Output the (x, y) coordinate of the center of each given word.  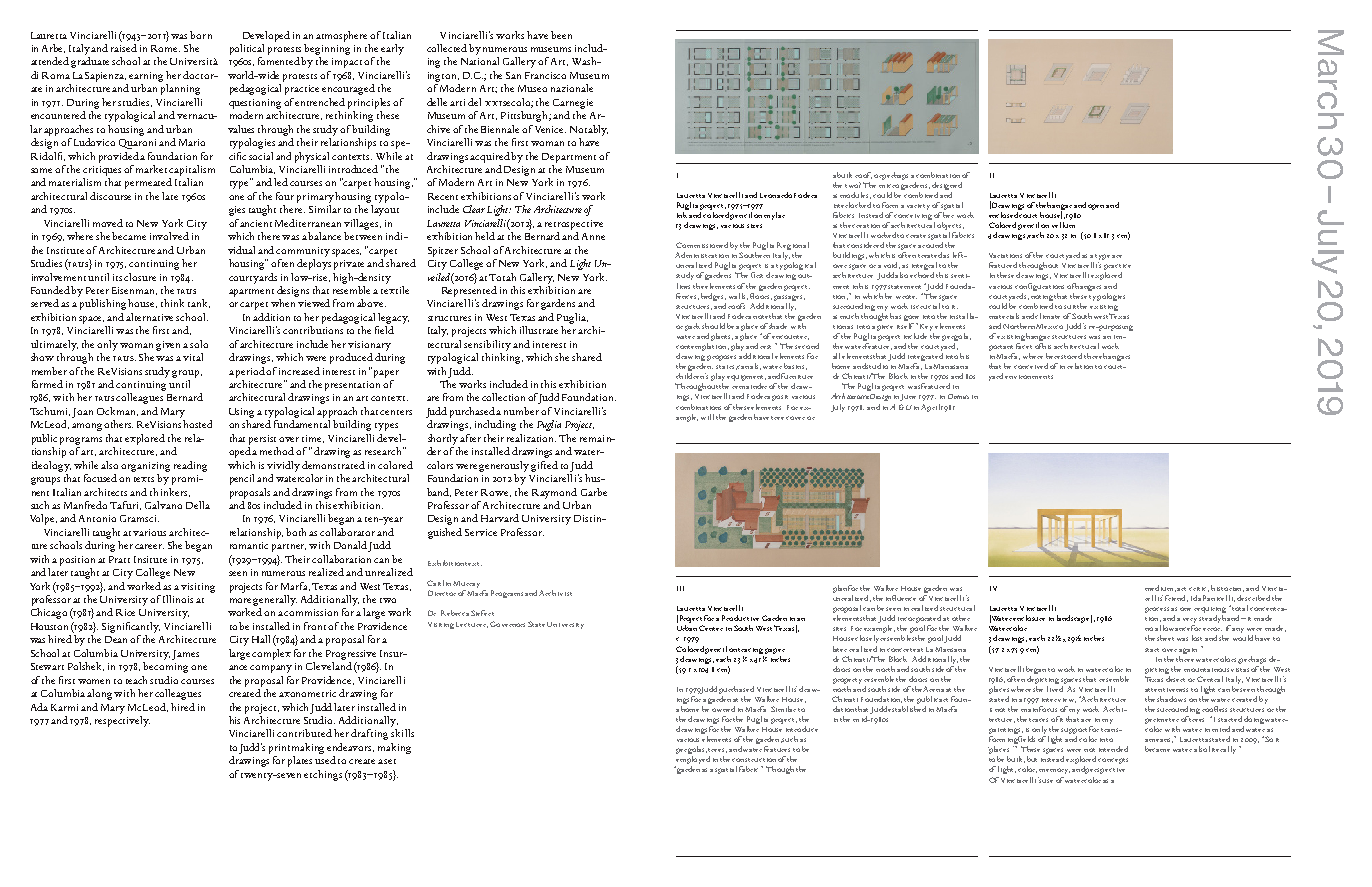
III (680, 588)
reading (190, 466)
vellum (1063, 223)
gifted (544, 466)
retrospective (574, 225)
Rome (165, 48)
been (561, 35)
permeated (148, 183)
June (908, 397)
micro (889, 186)
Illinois (178, 599)
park (692, 327)
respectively (122, 720)
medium (1160, 588)
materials (1004, 316)
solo (199, 344)
